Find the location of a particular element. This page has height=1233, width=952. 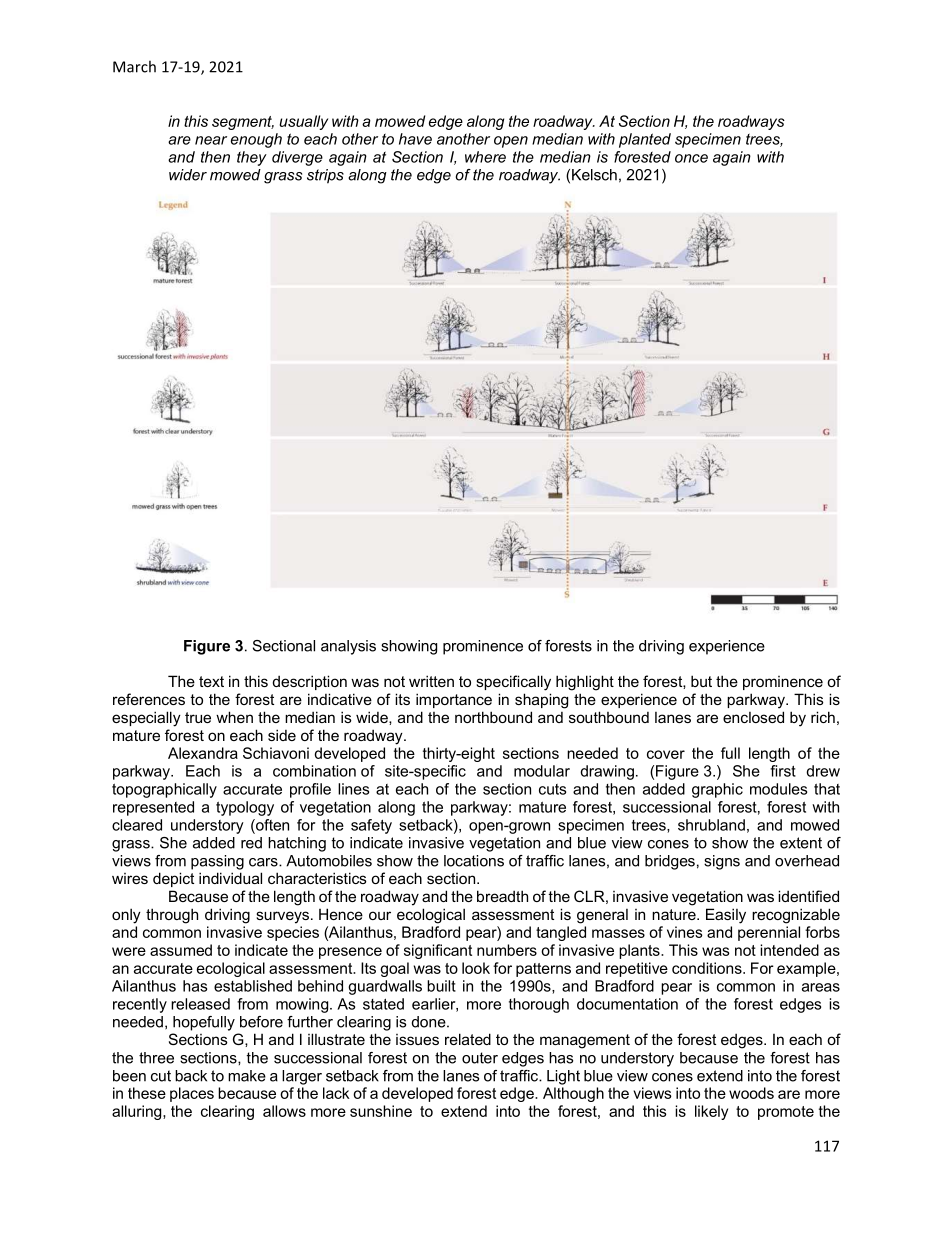

passing is located at coordinates (217, 862).
